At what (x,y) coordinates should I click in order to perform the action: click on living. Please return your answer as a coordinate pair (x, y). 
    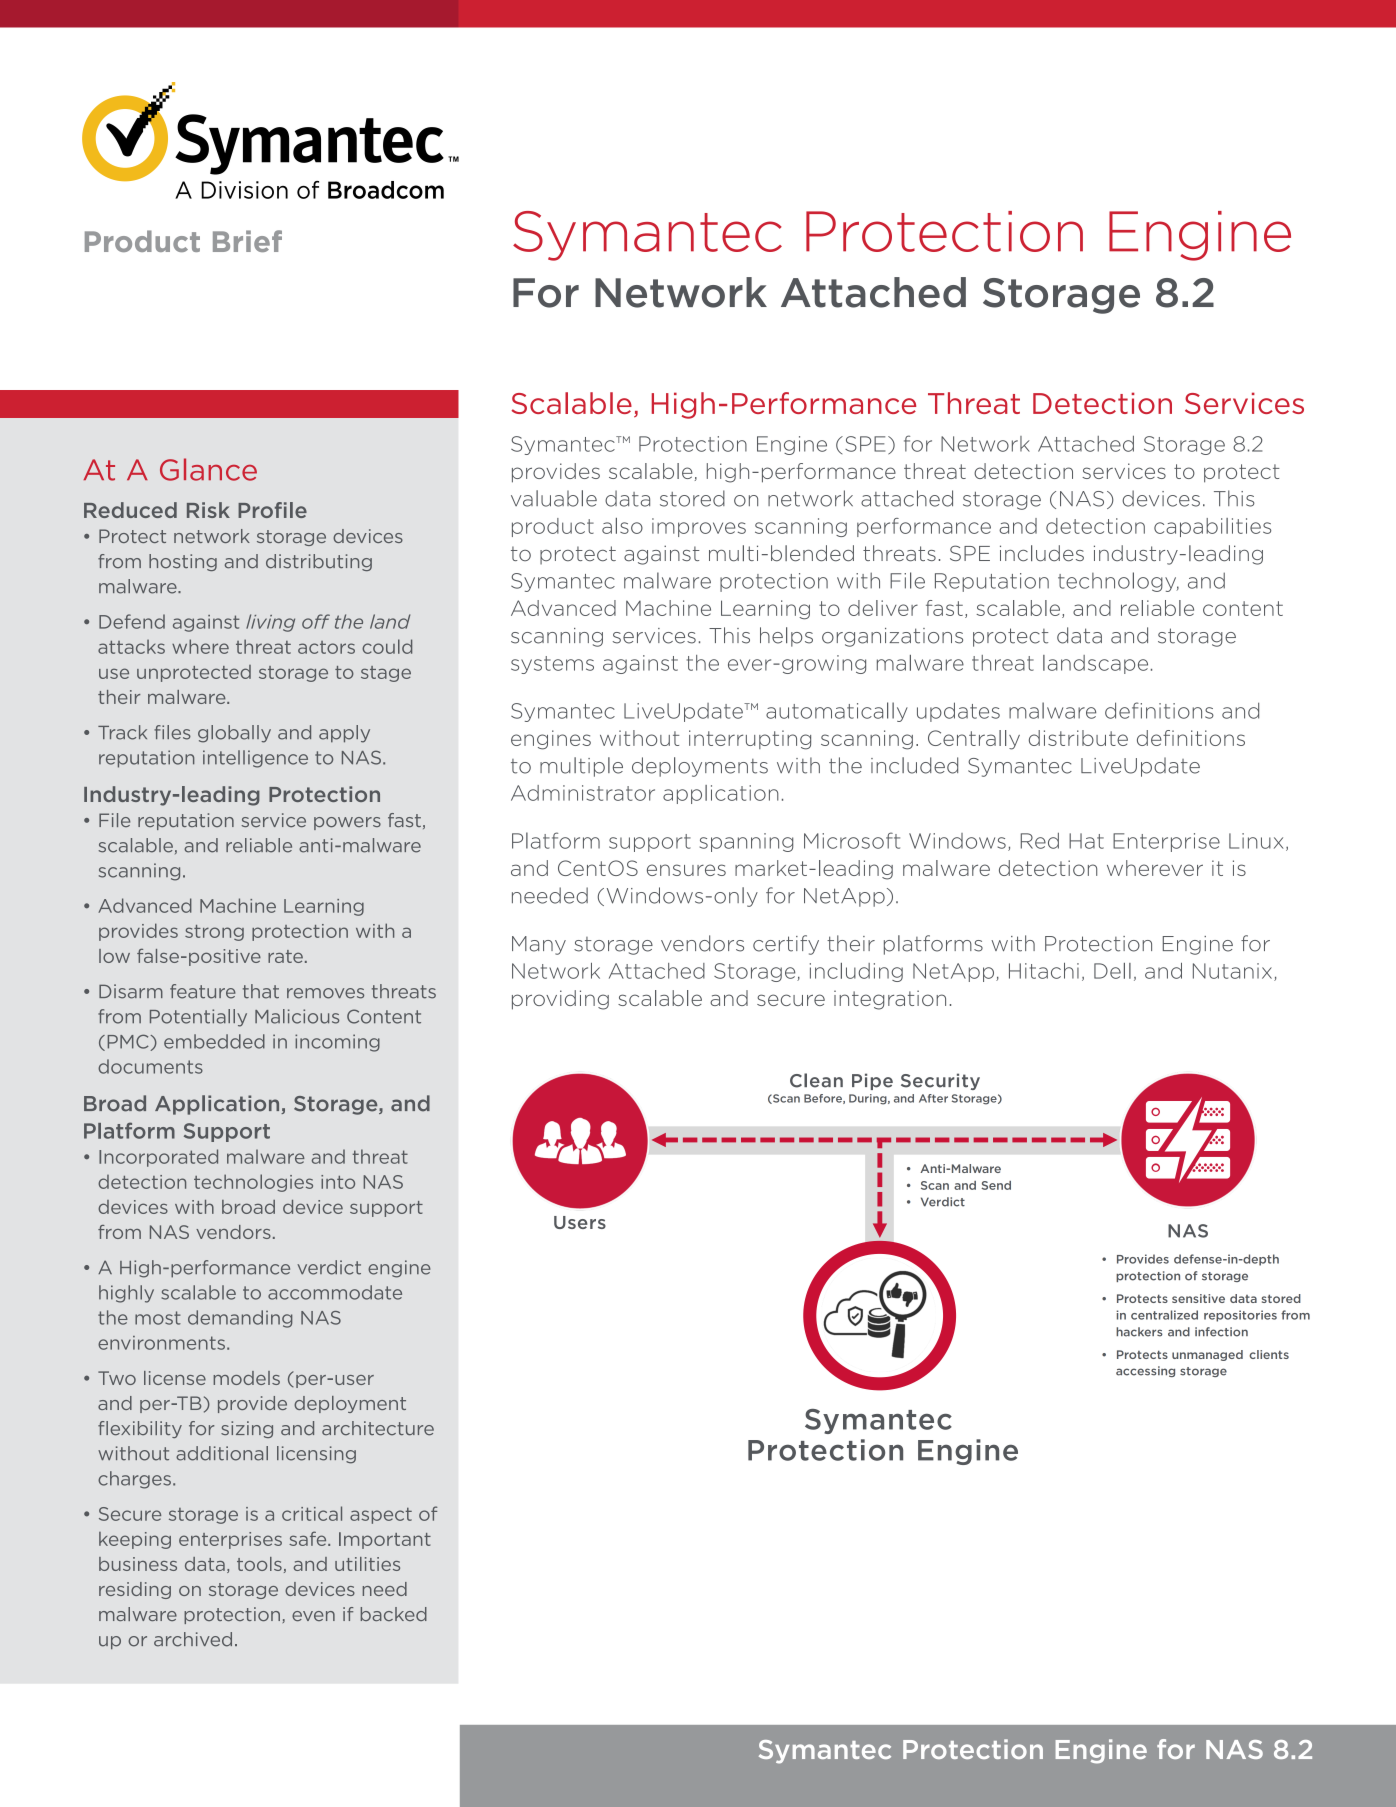
    Looking at the image, I should click on (270, 623).
